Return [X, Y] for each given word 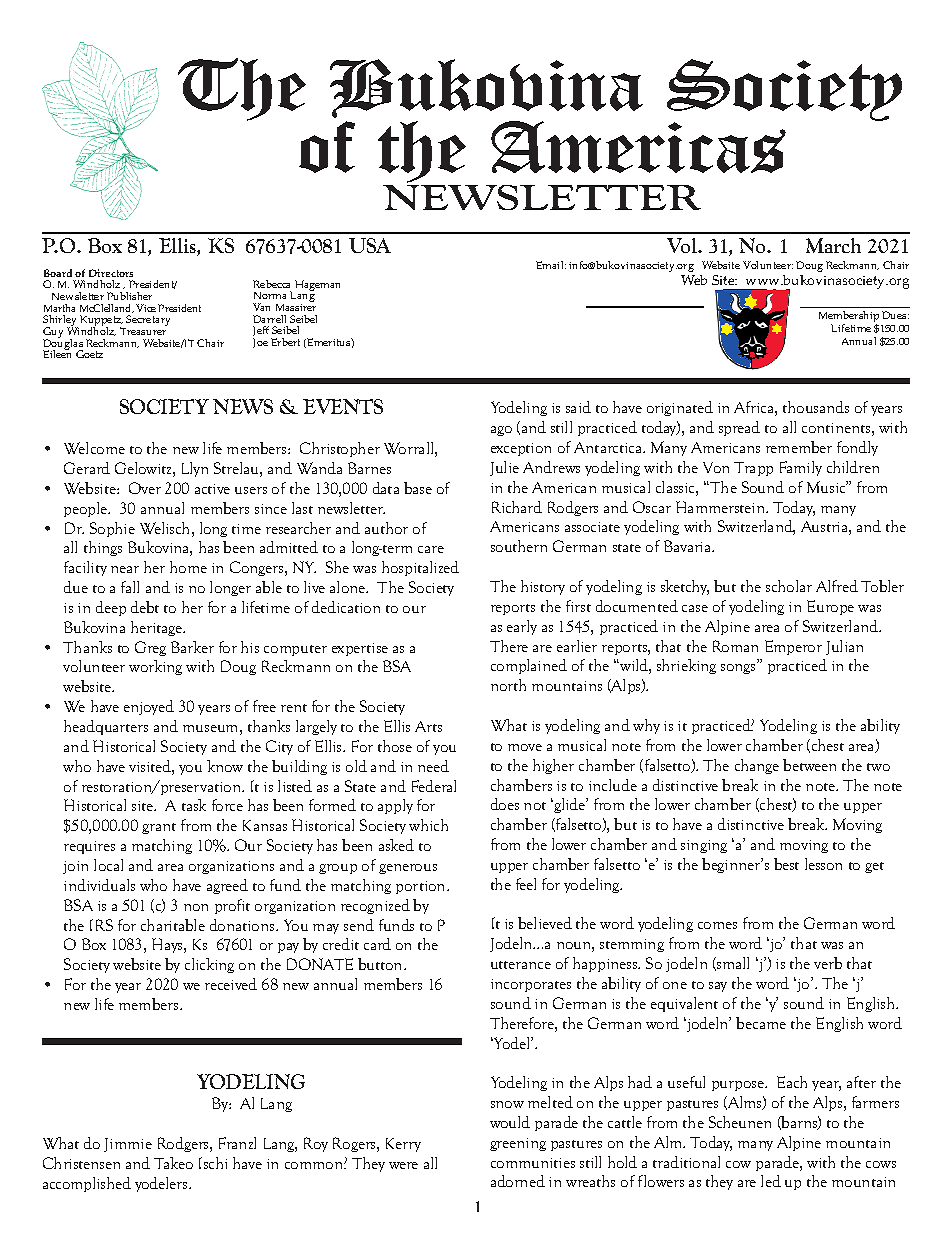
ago [501, 431]
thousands [816, 407]
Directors [111, 273]
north [508, 685]
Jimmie [128, 1145]
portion [422, 887]
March [833, 245]
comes [717, 925]
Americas [638, 147]
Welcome [94, 448]
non [196, 907]
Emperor [793, 647]
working [155, 667]
